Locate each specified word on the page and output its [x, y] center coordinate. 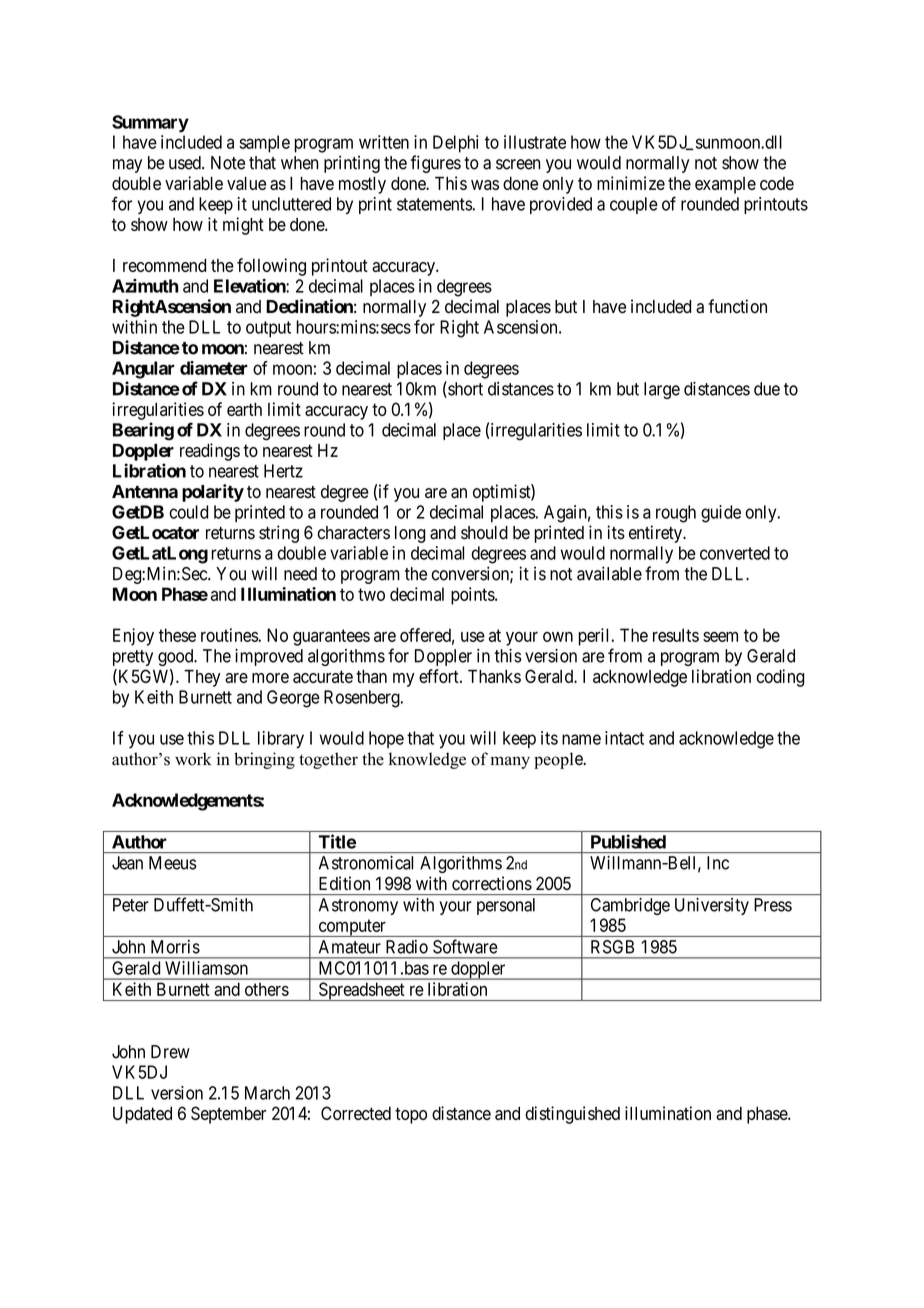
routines [229, 635]
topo [411, 1115]
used [186, 163]
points [473, 596]
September [228, 1115]
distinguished [572, 1115]
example [725, 185]
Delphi [456, 144]
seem [720, 637]
